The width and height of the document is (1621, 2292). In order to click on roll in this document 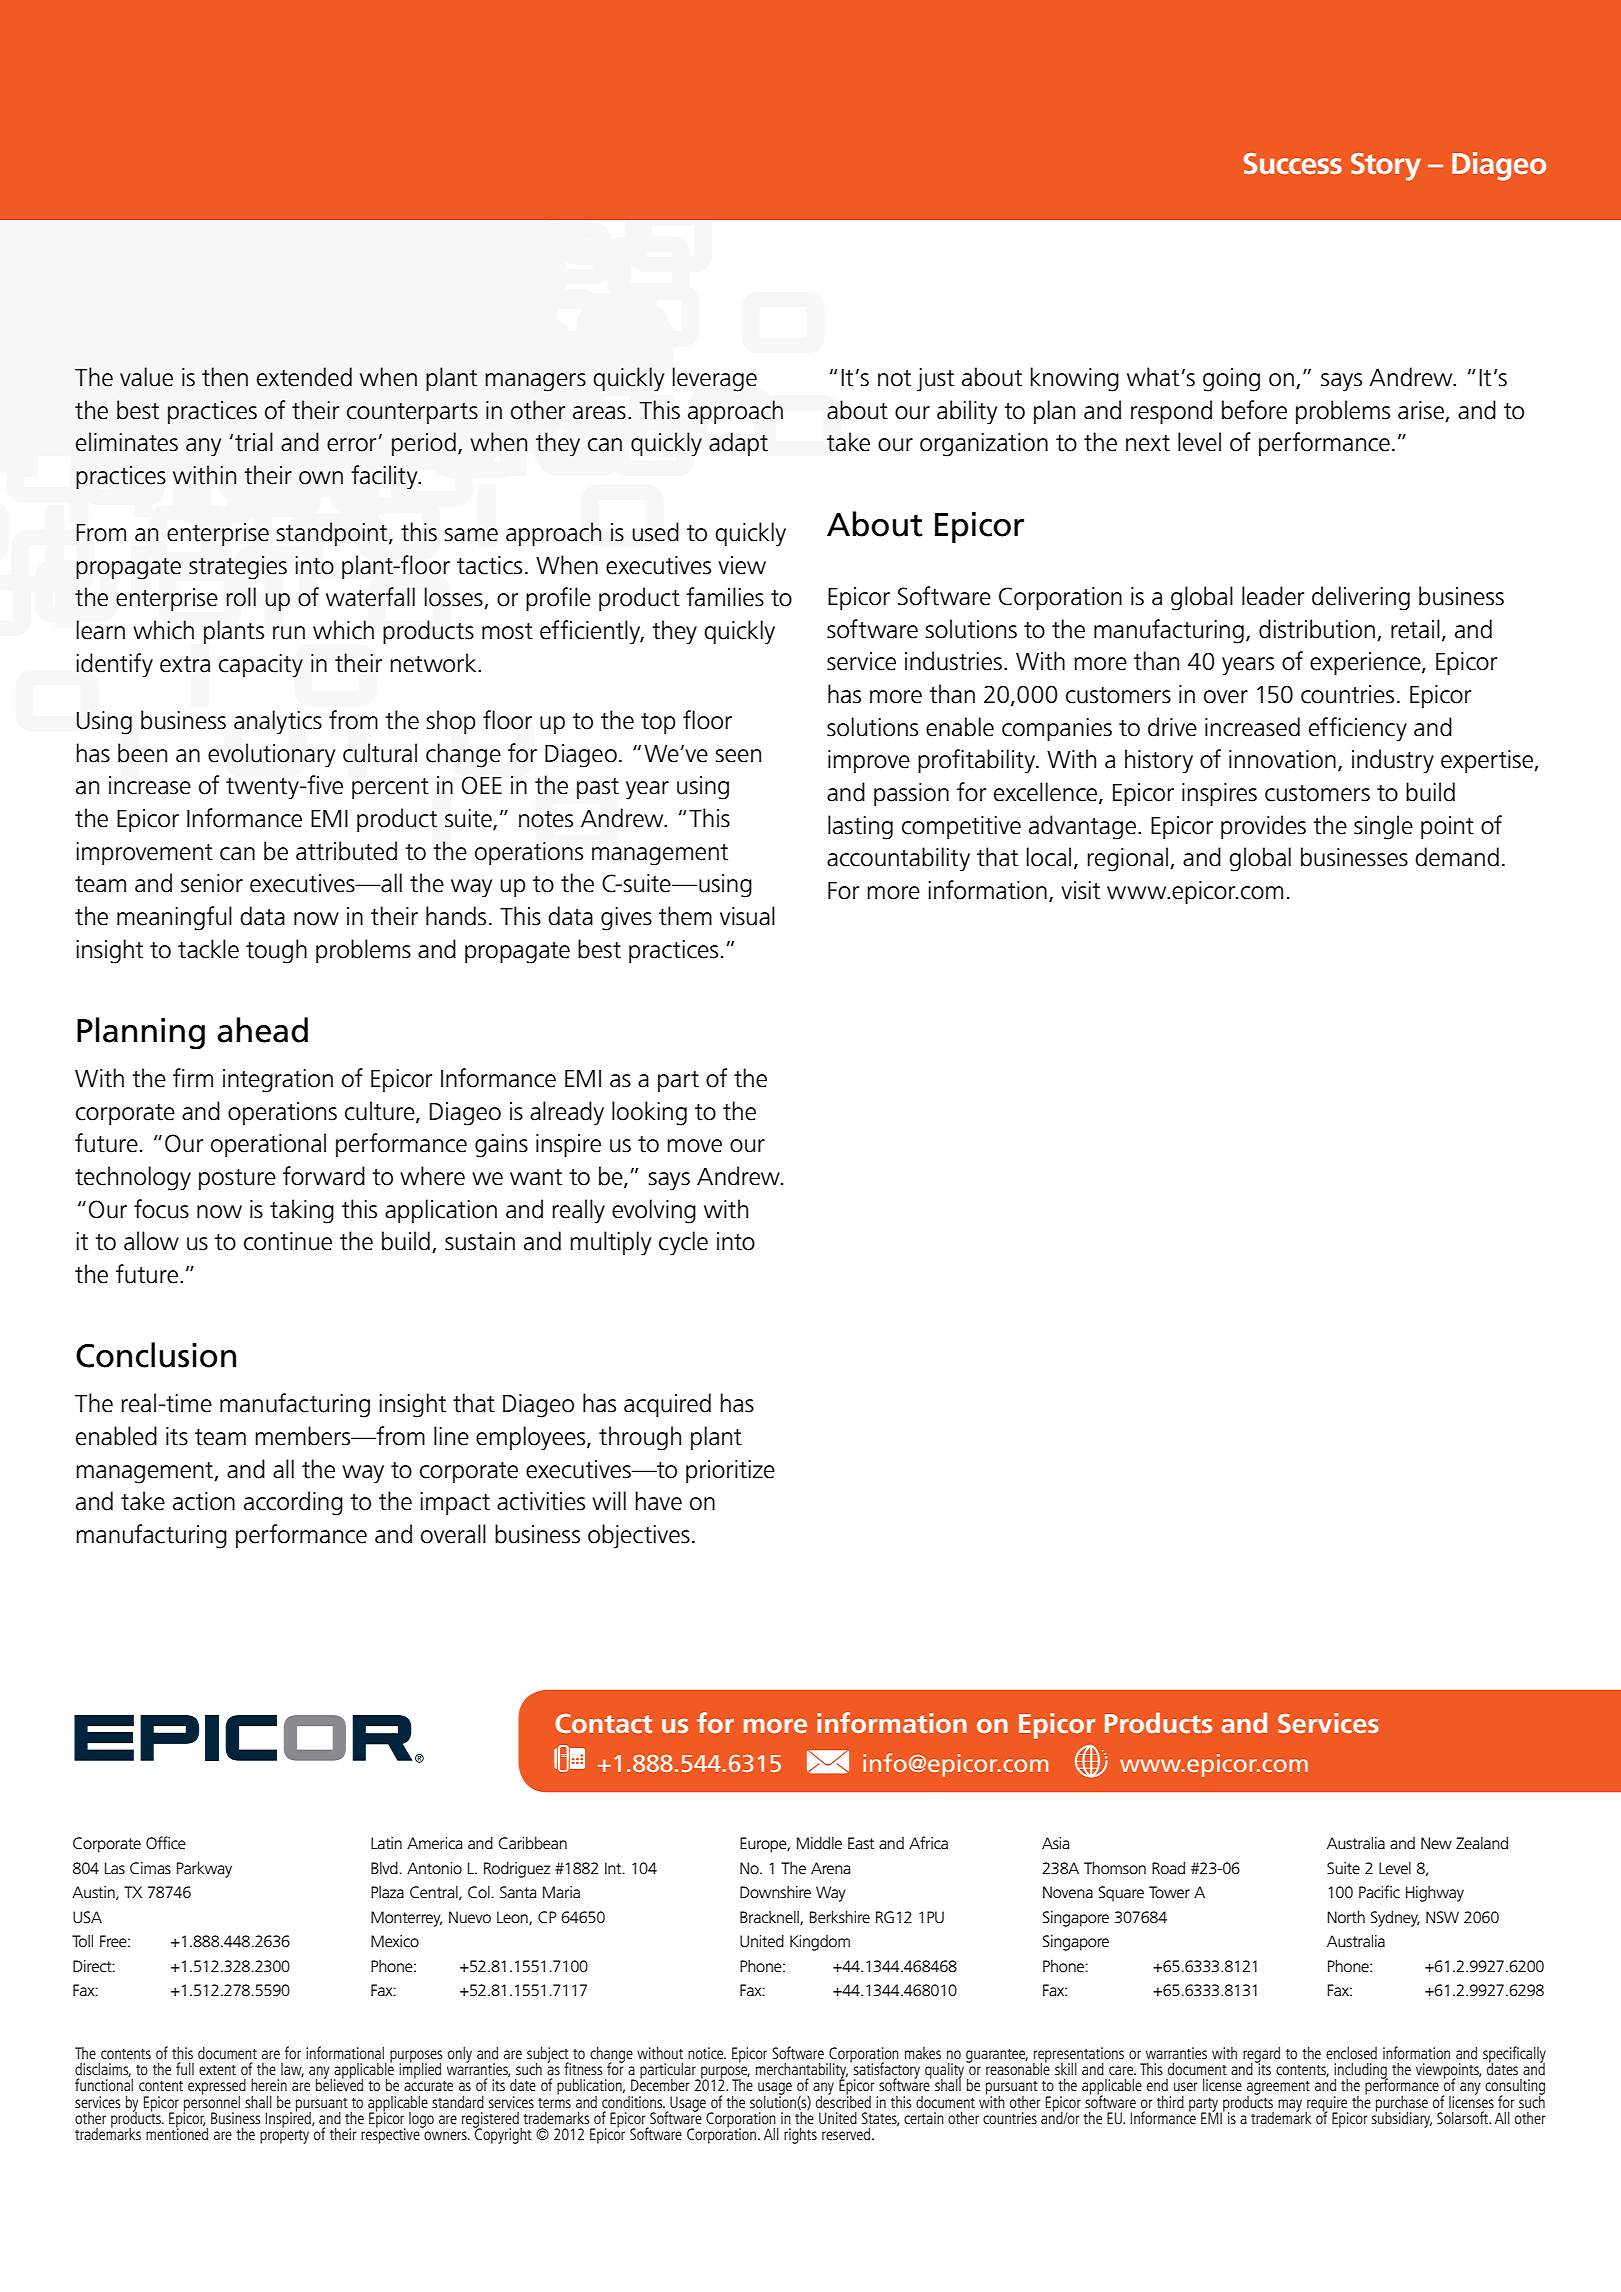, I will do `click(241, 597)`.
